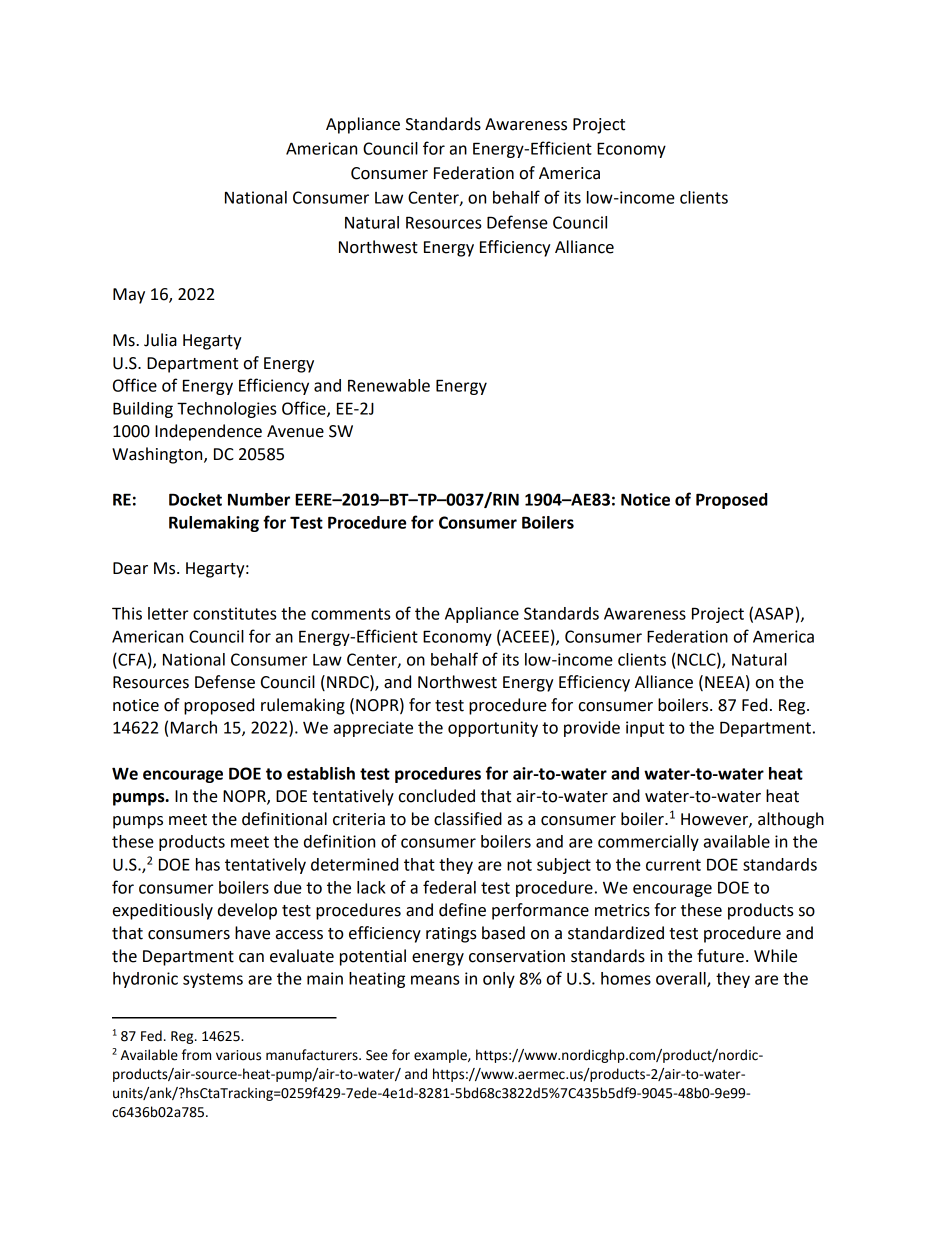 The width and height of the screenshot is (952, 1233). I want to click on Renewable, so click(389, 385).
